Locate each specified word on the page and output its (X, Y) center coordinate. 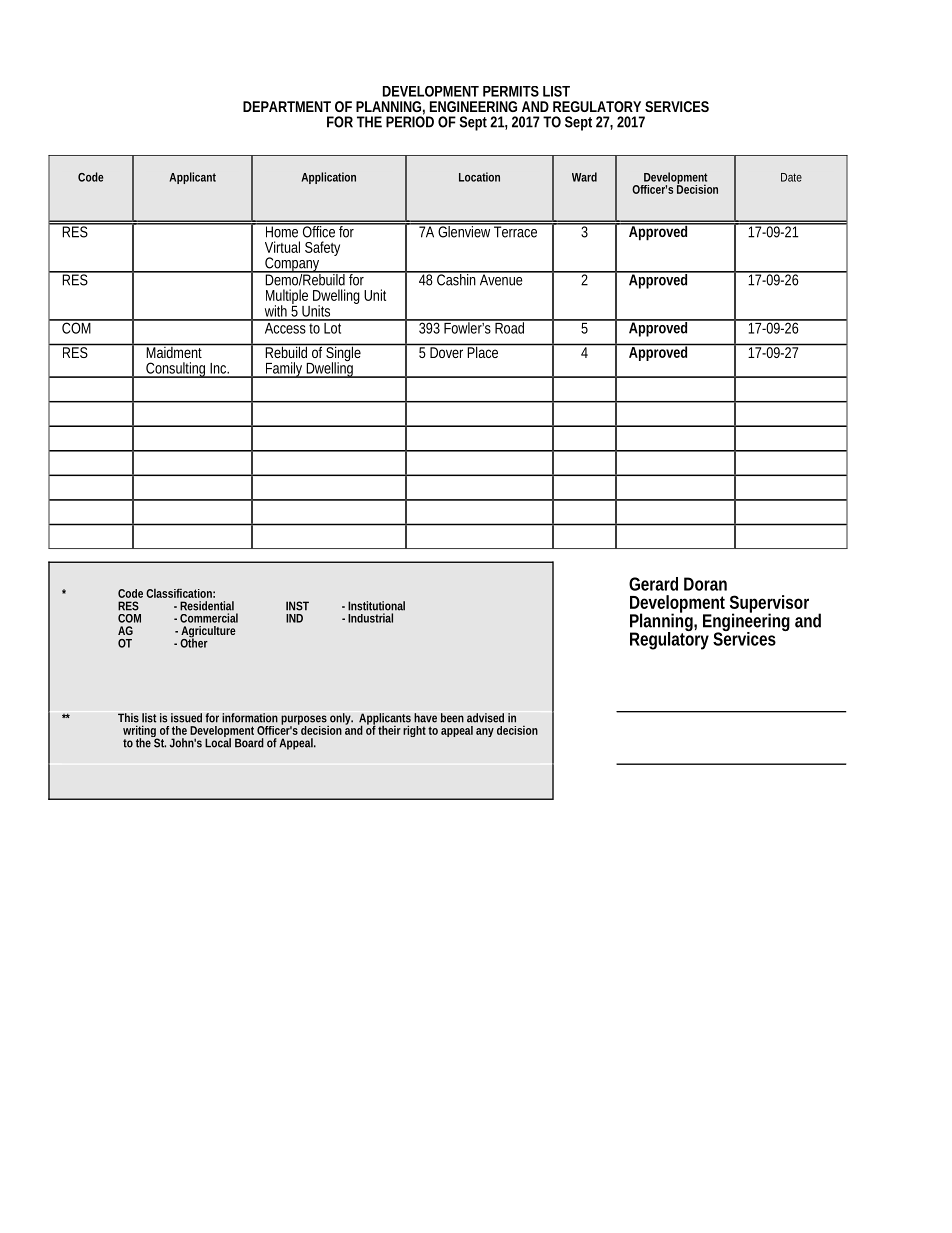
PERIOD (410, 121)
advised (485, 718)
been (452, 718)
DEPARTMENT (287, 106)
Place (484, 351)
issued (186, 718)
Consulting (176, 370)
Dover (446, 352)
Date (791, 177)
